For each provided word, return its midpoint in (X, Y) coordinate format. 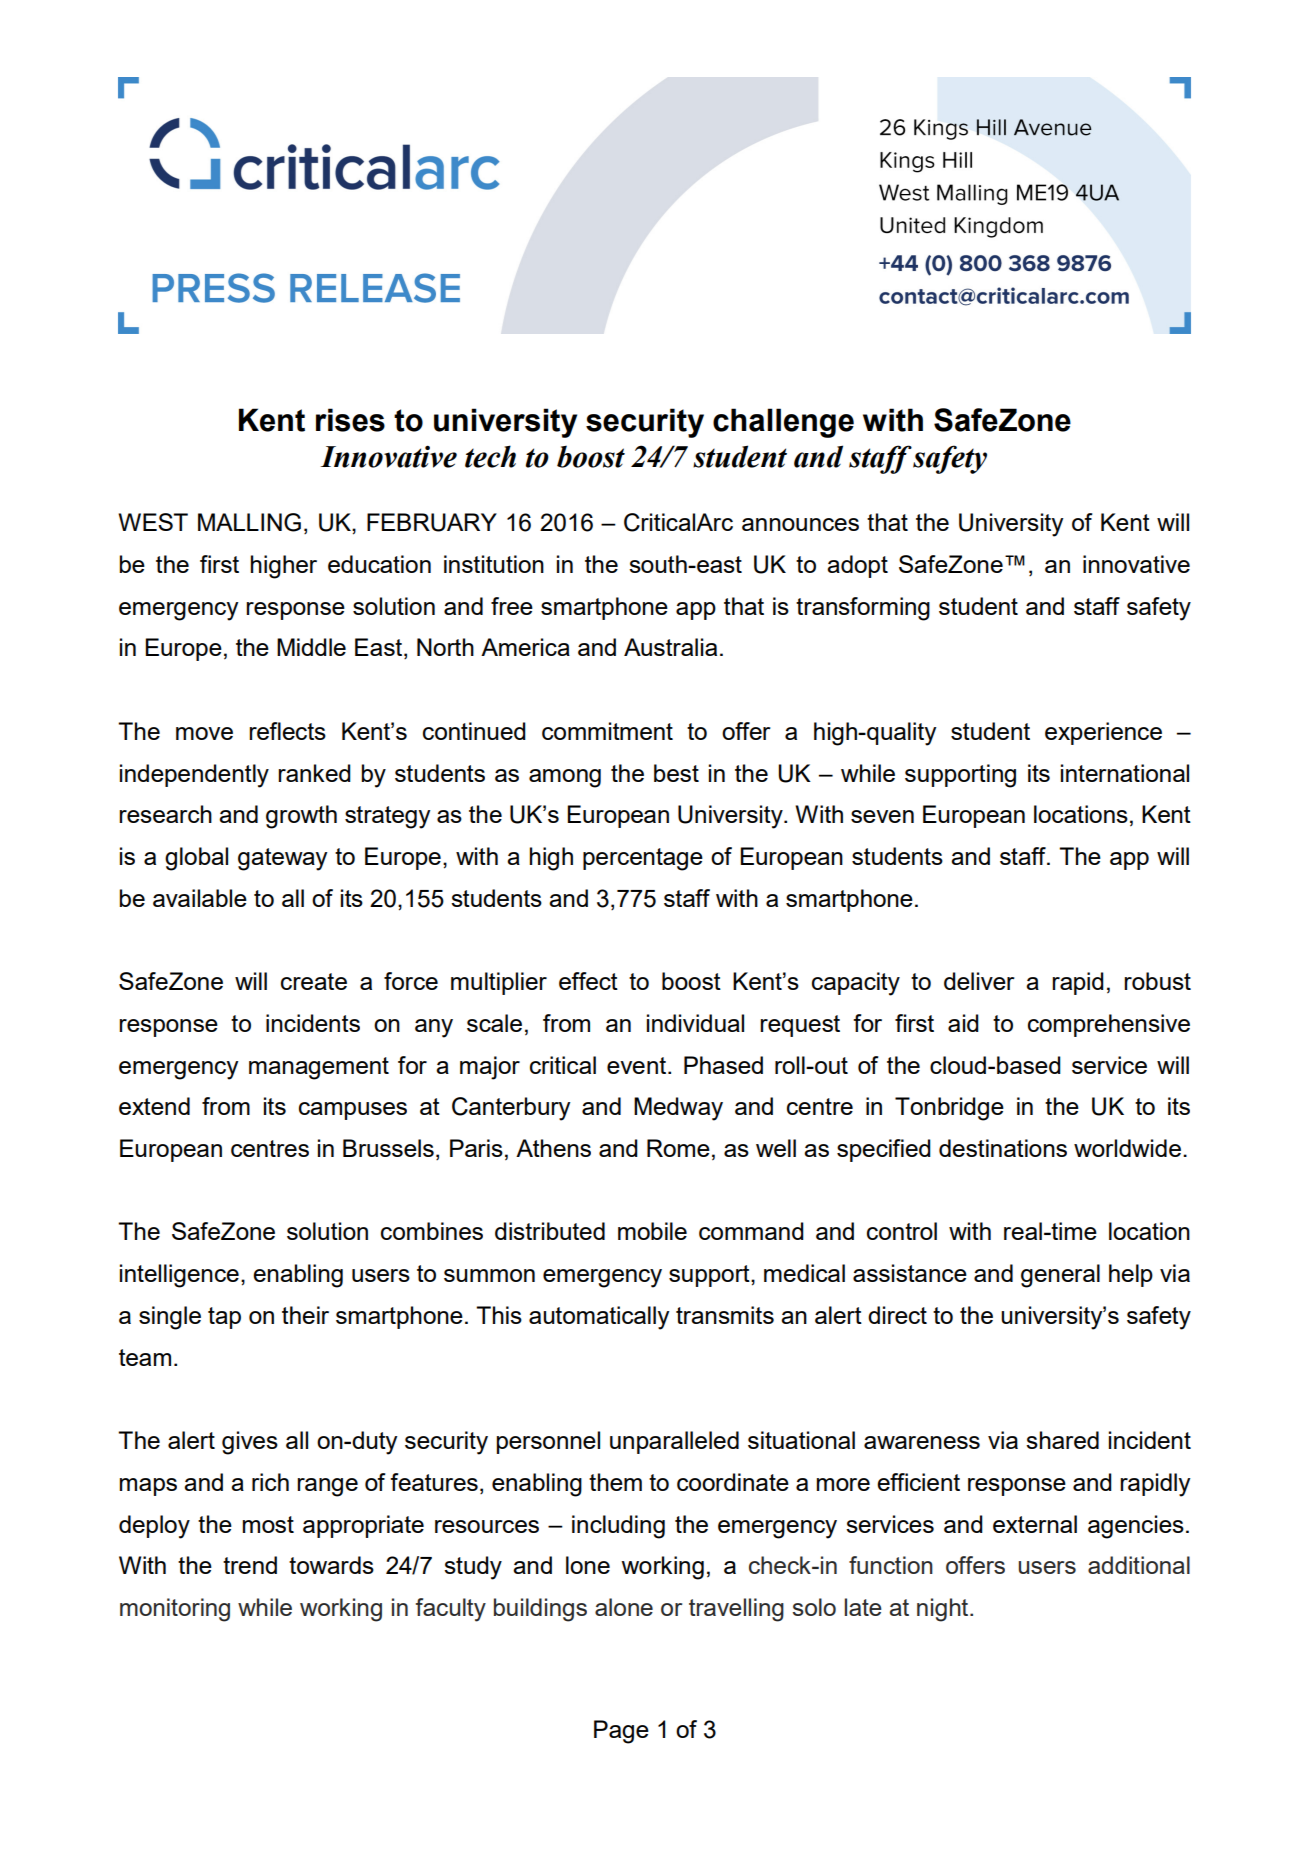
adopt (857, 566)
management (319, 1068)
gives (250, 1443)
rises (350, 420)
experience (1103, 733)
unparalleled (674, 1442)
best (676, 773)
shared (1062, 1440)
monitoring (175, 1610)
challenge (783, 423)
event (638, 1065)
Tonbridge (949, 1109)
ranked (314, 773)
